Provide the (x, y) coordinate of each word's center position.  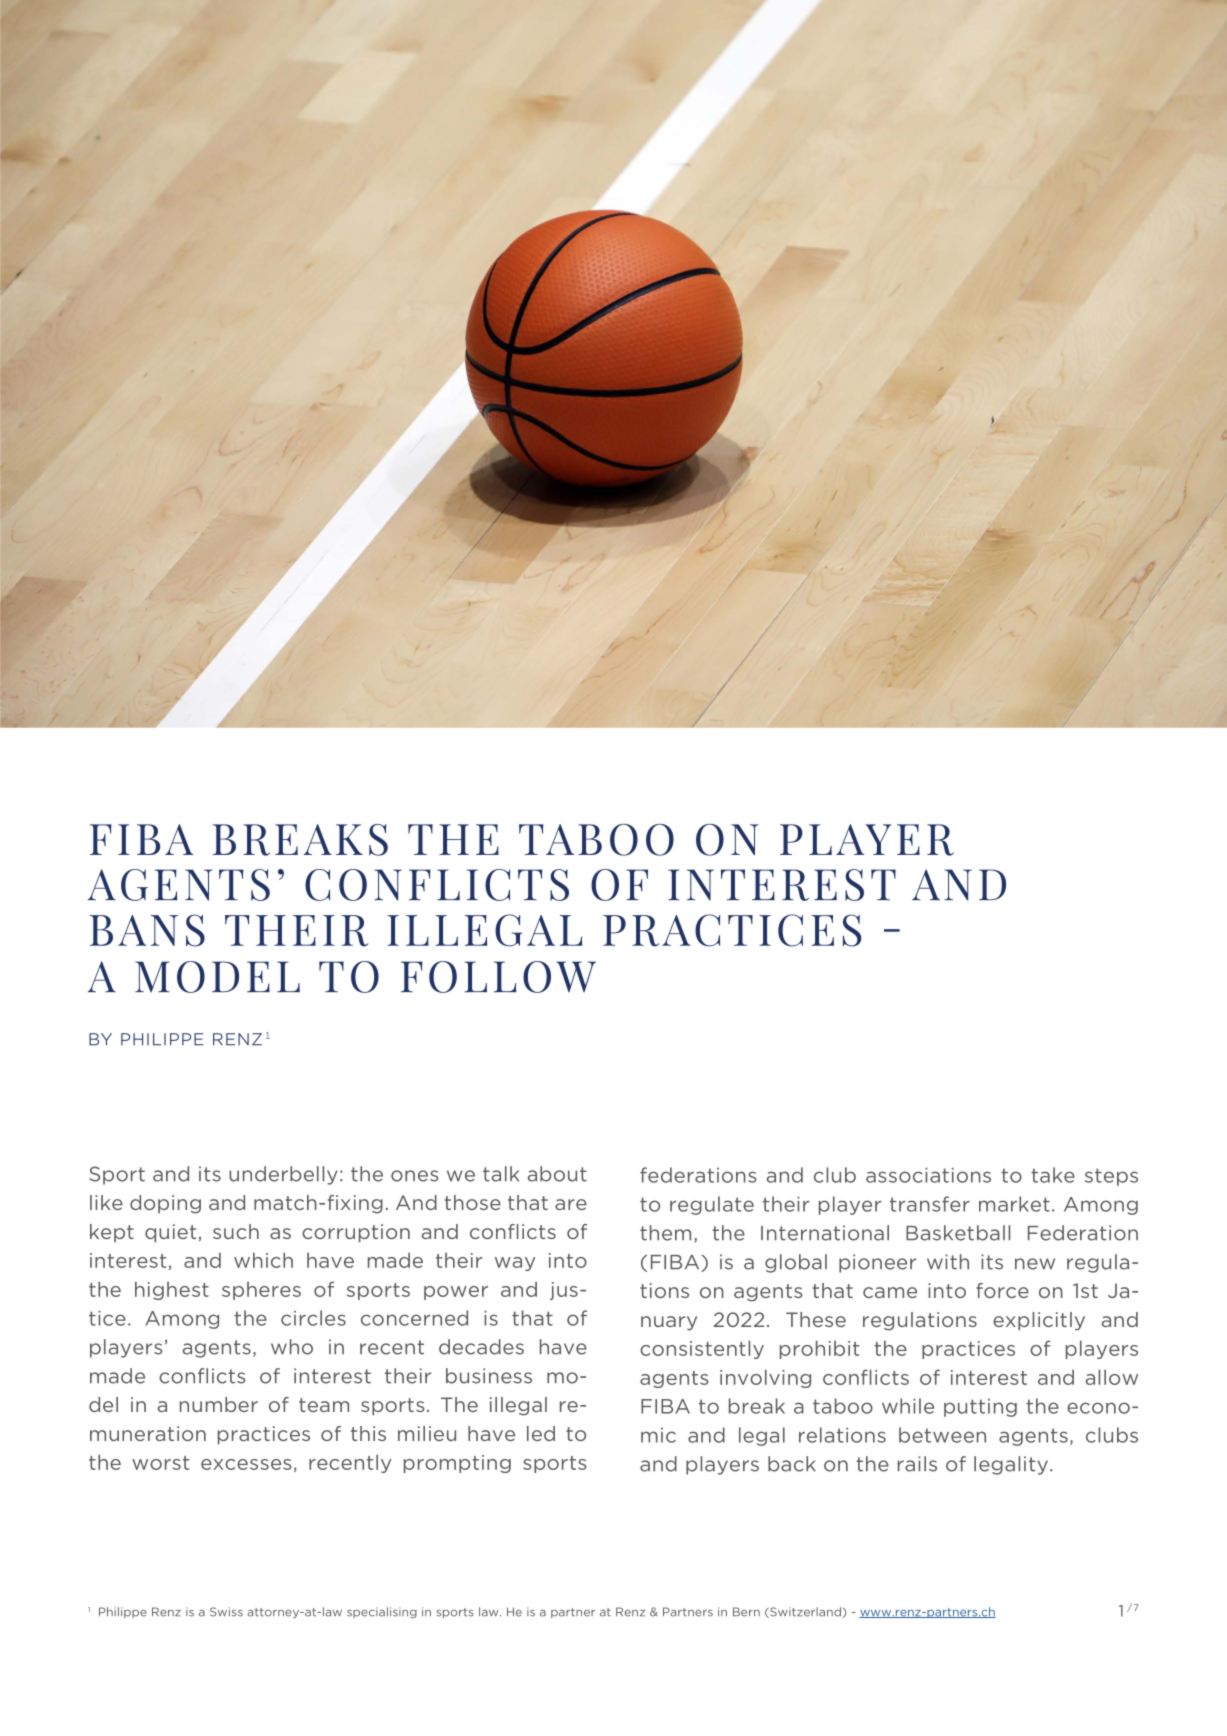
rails (917, 1464)
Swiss (226, 1612)
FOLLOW (498, 977)
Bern (746, 1612)
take (1053, 1175)
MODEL (217, 977)
